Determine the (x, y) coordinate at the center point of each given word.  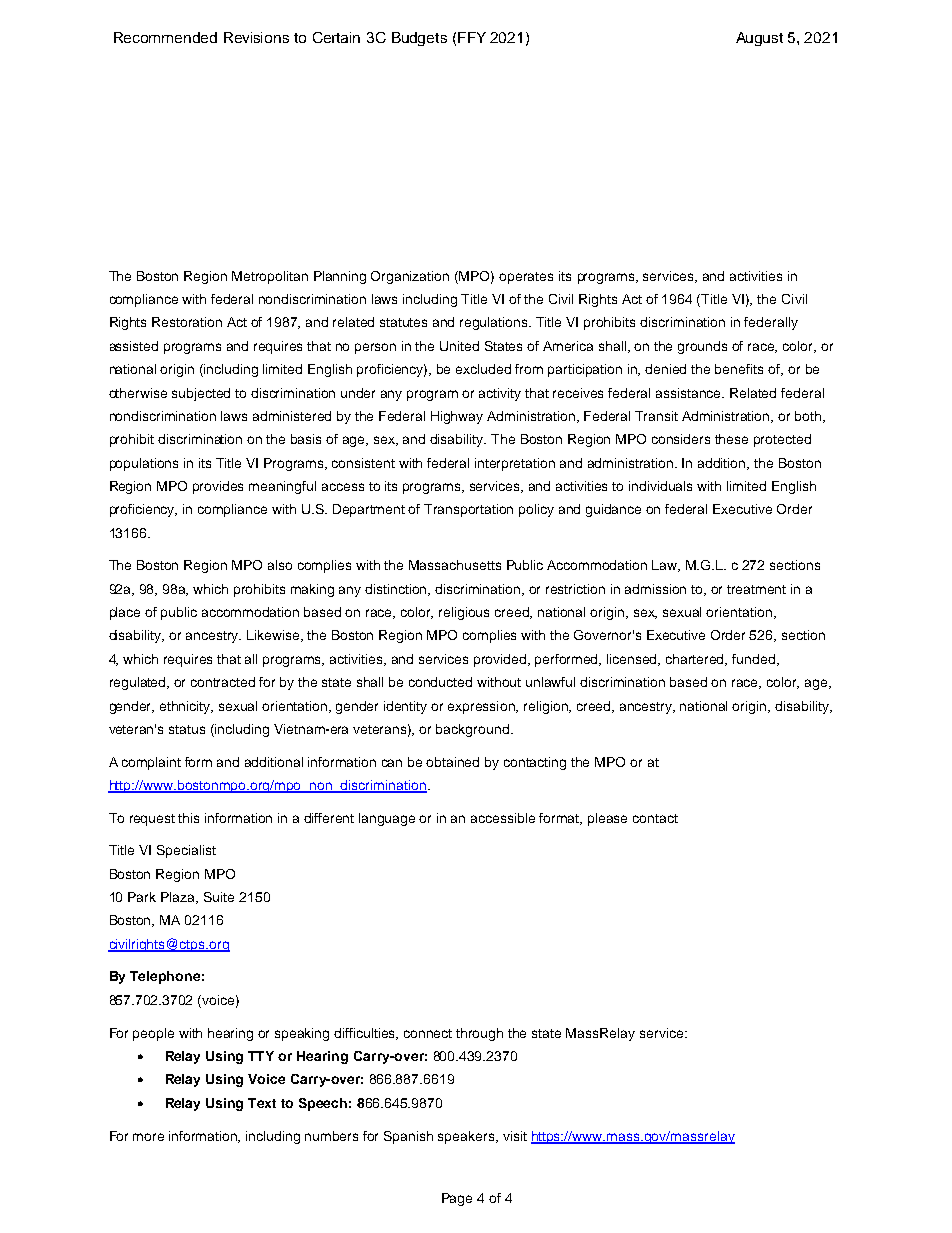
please (607, 819)
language (387, 819)
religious (464, 613)
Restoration (187, 322)
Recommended (165, 37)
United (459, 346)
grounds (702, 347)
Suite (219, 897)
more (148, 1137)
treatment (756, 589)
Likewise (274, 636)
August (759, 39)
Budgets (419, 39)
